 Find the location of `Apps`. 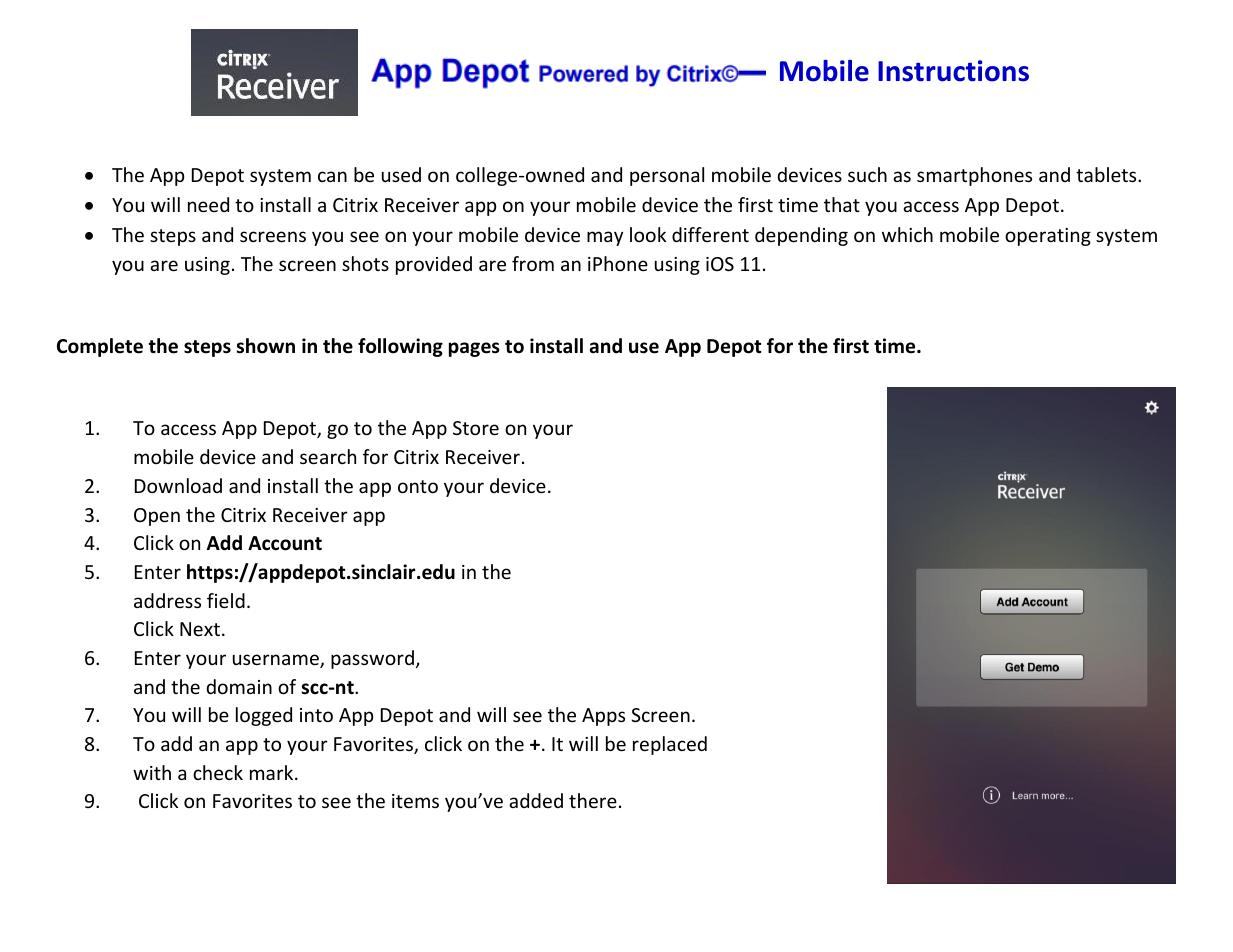

Apps is located at coordinates (603, 717).
